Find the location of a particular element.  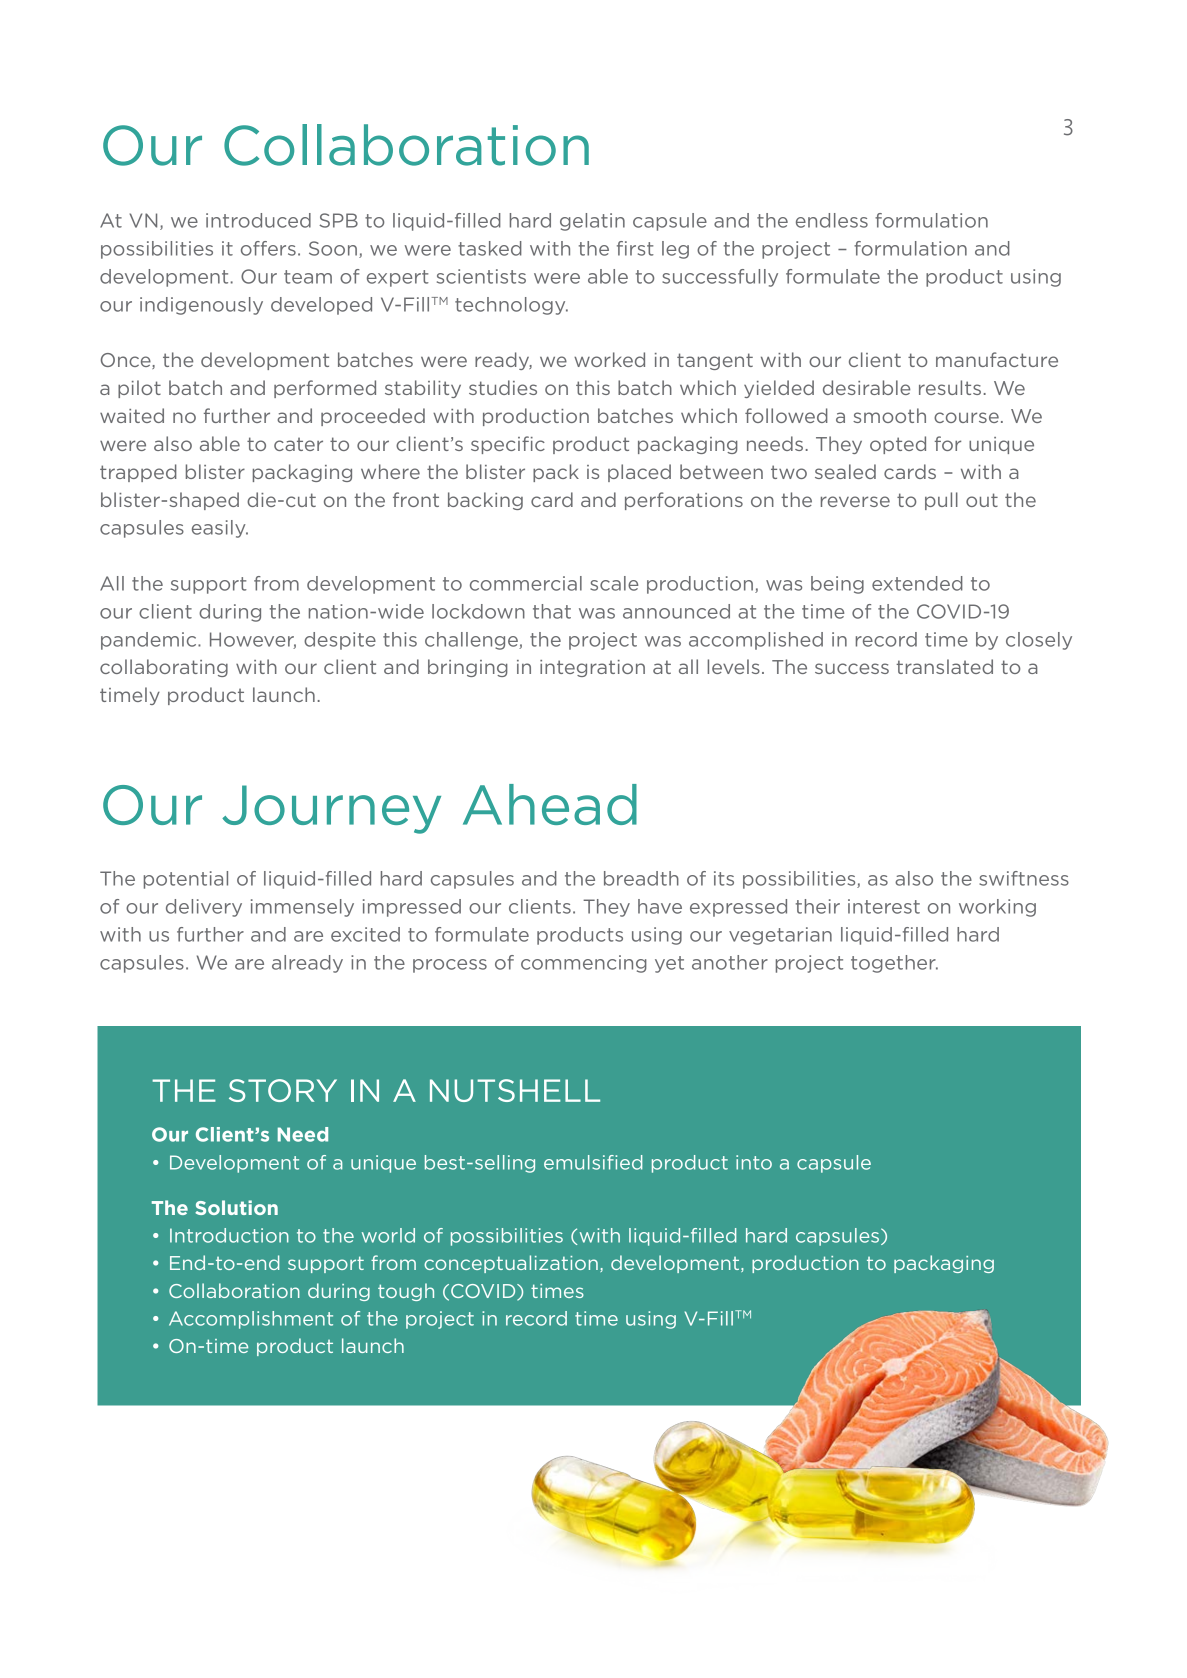

pandemic is located at coordinates (150, 641).
